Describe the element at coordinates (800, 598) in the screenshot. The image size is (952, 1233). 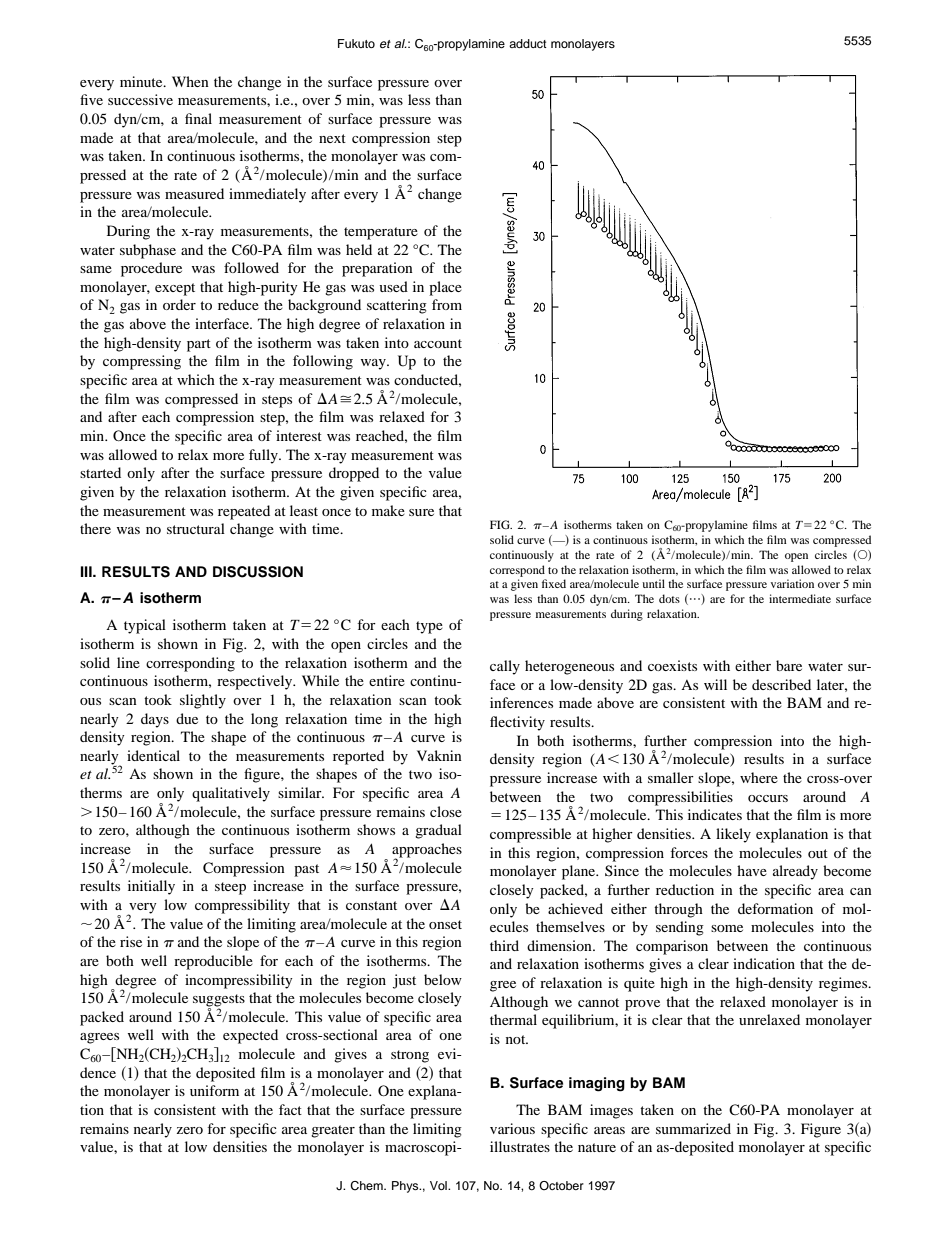
I see `intermediate` at that location.
